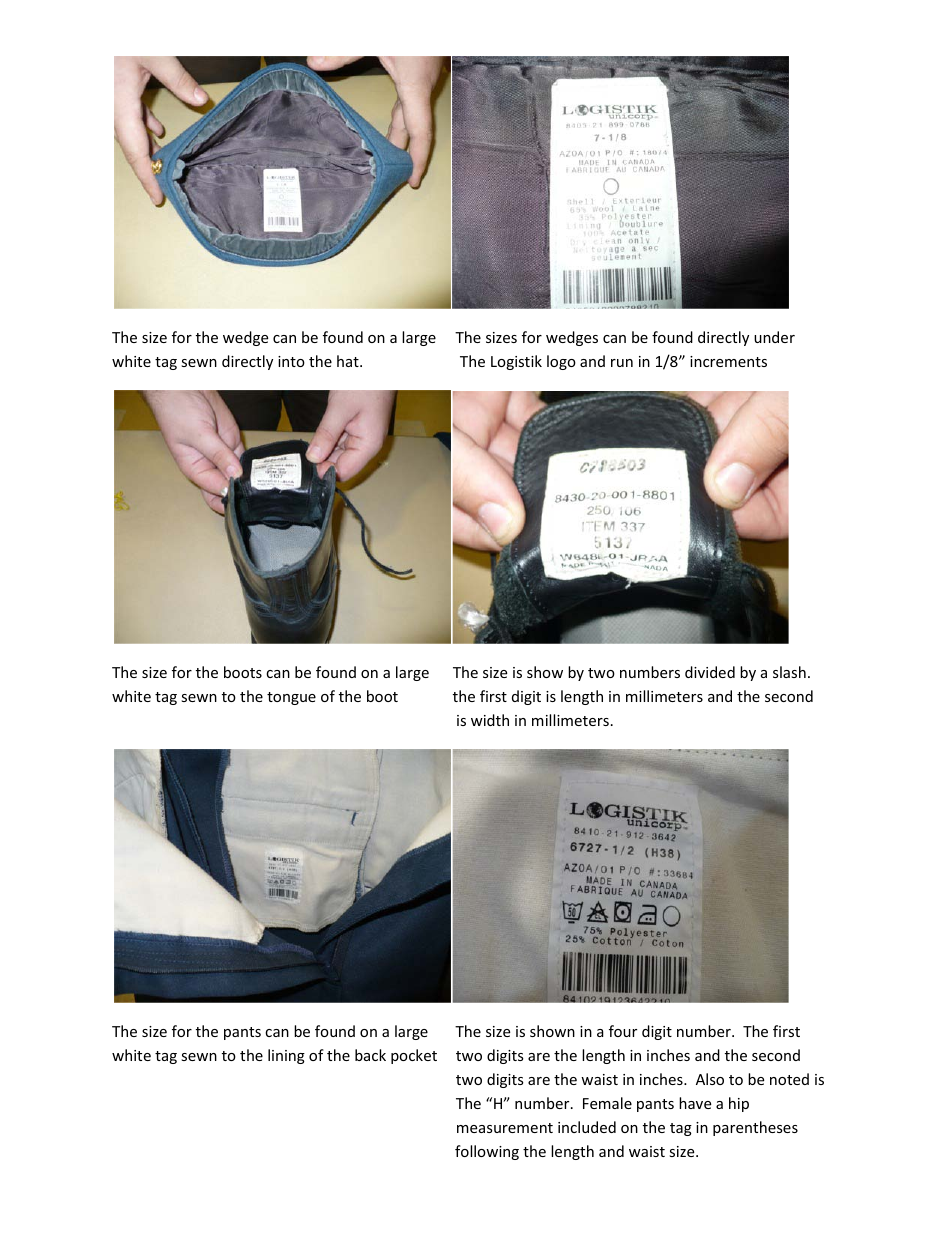  What do you see at coordinates (349, 361) in the image?
I see `hat` at bounding box center [349, 361].
